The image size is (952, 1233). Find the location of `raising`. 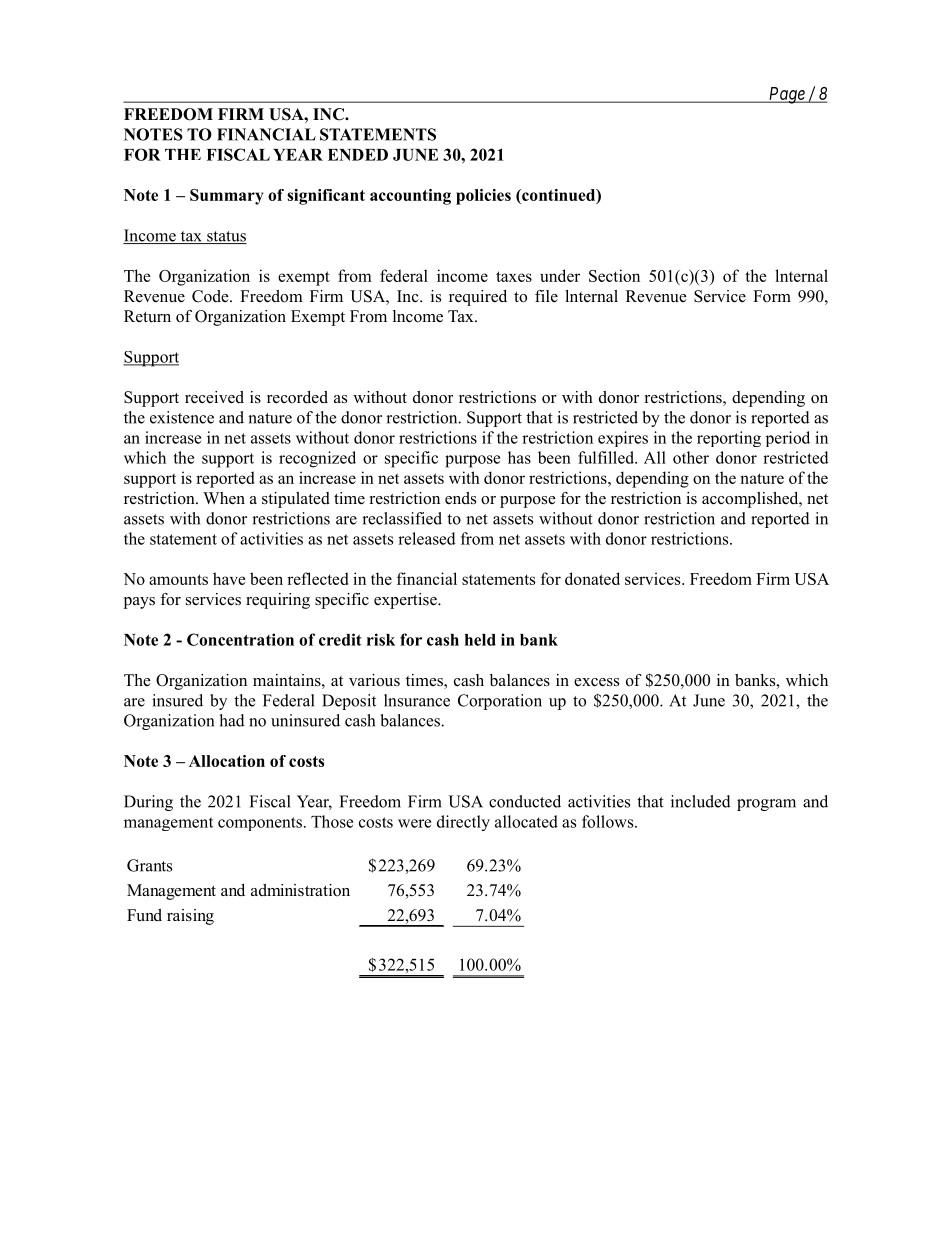

raising is located at coordinates (190, 917).
